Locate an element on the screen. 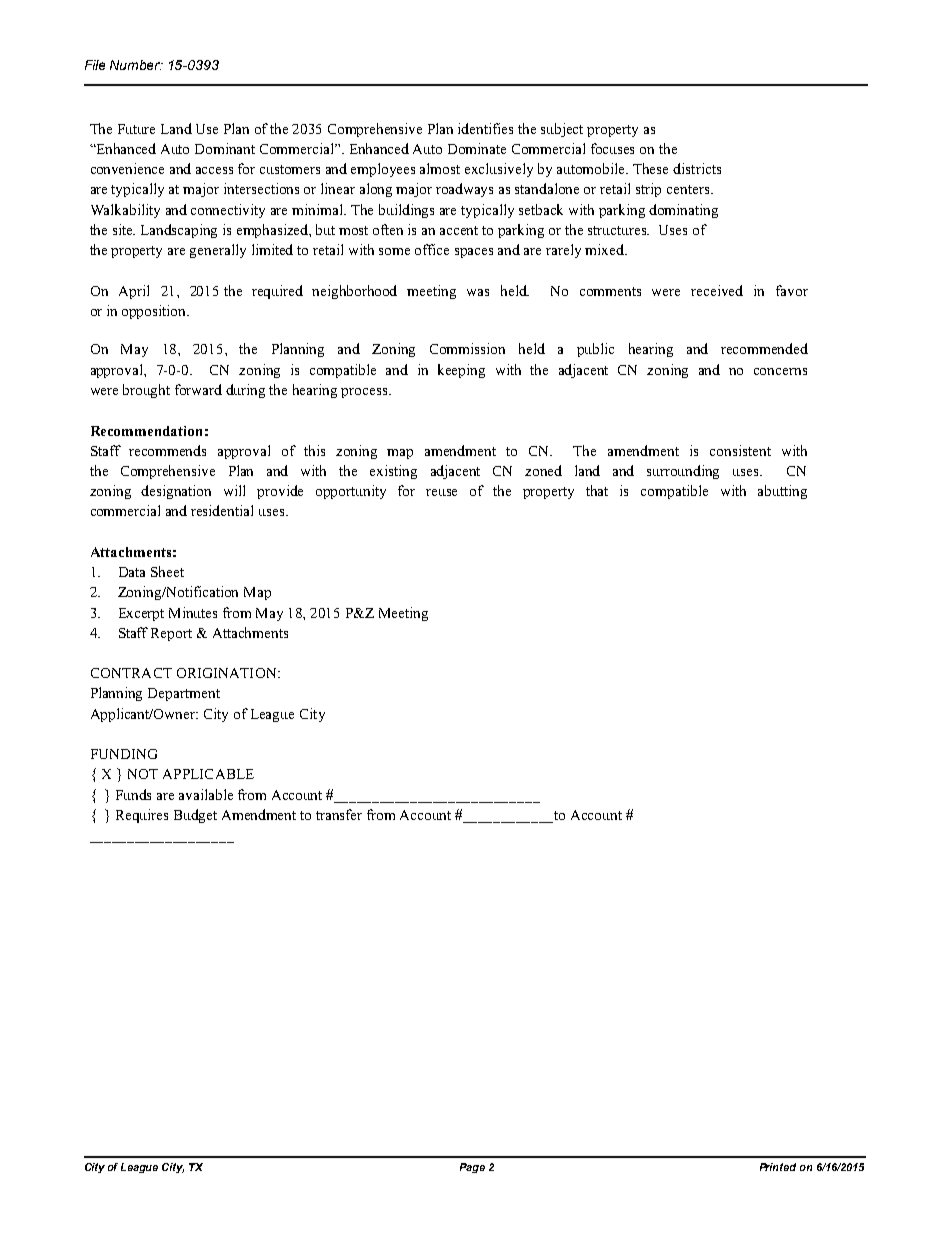 The width and height of the screenshot is (952, 1233). transfer is located at coordinates (339, 814).
